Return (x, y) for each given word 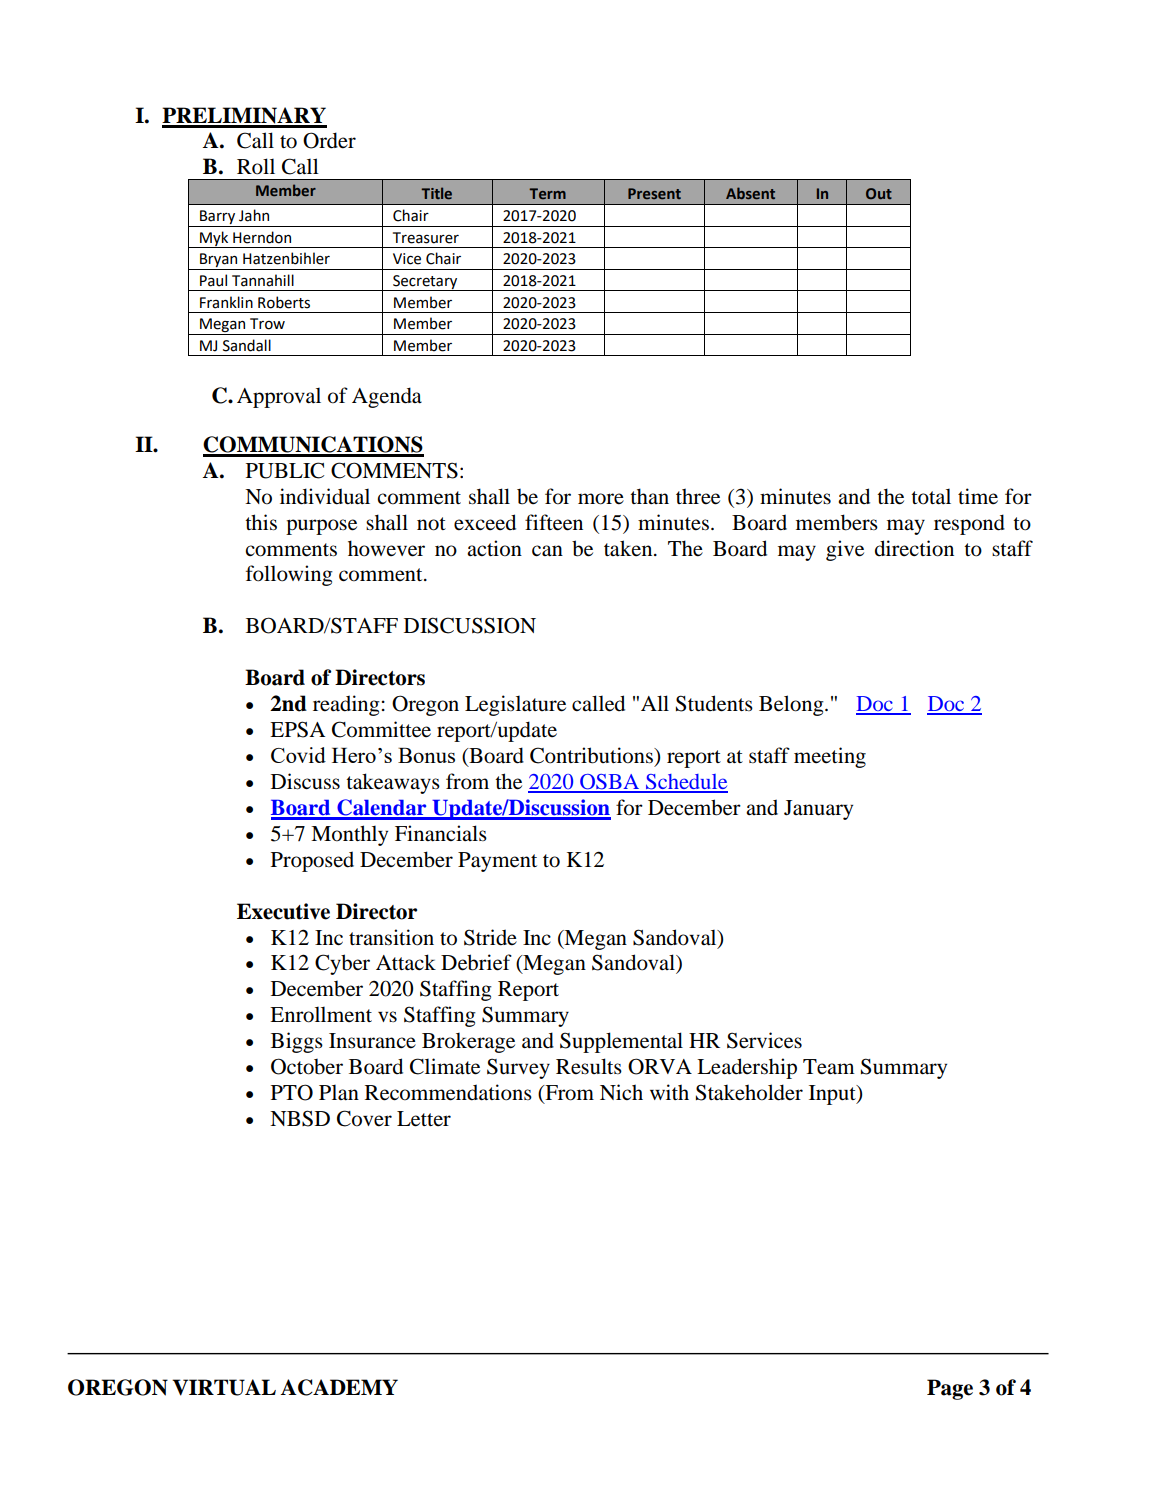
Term (547, 193)
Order (329, 140)
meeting (830, 757)
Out (879, 193)
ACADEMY (339, 1387)
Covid (298, 755)
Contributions (592, 755)
